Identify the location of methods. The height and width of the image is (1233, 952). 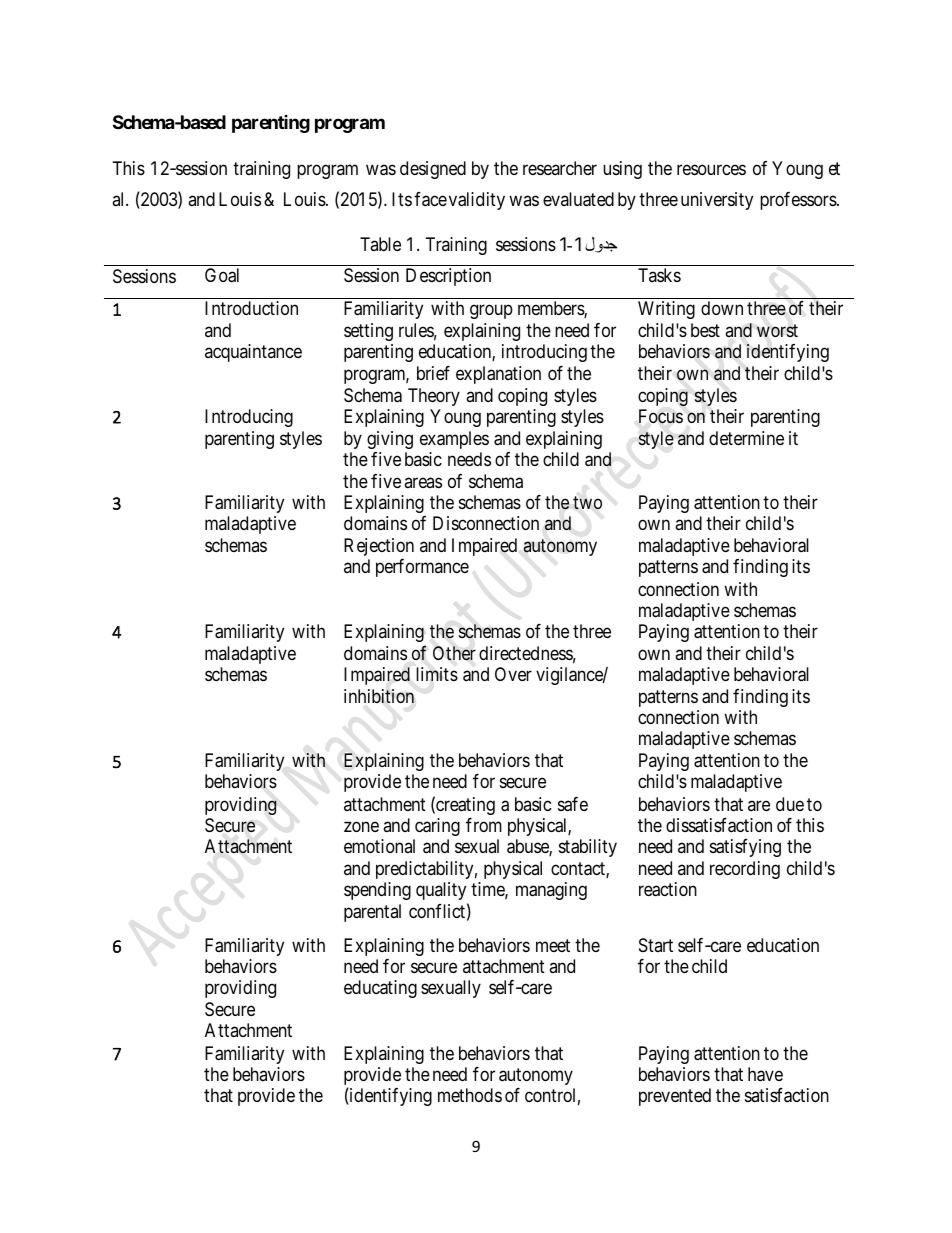
(470, 1095).
